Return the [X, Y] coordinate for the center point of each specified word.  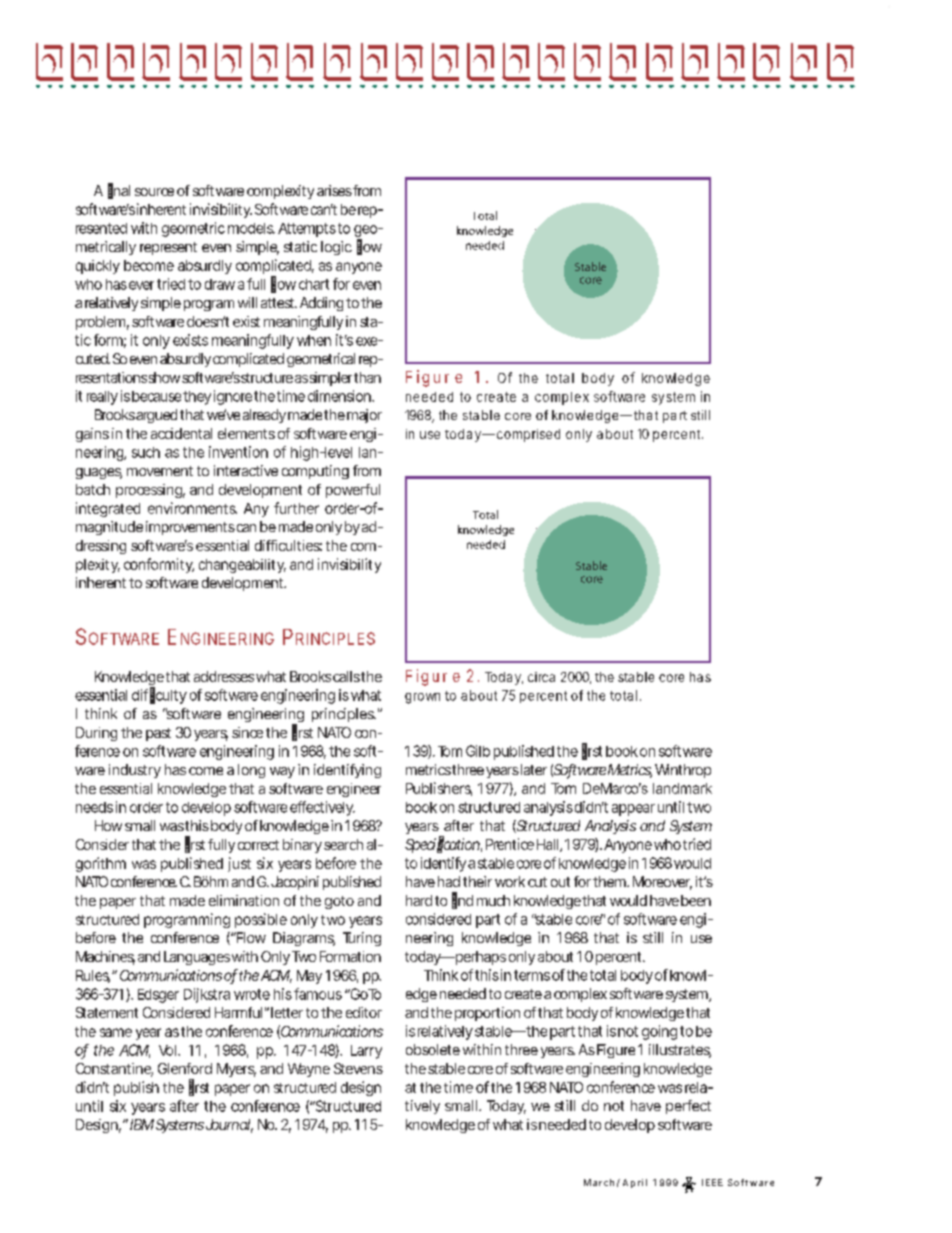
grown [422, 698]
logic [336, 248]
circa [541, 677]
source [154, 192]
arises [334, 190]
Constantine [114, 1070]
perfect [688, 1107]
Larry [366, 1052]
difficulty [159, 695]
